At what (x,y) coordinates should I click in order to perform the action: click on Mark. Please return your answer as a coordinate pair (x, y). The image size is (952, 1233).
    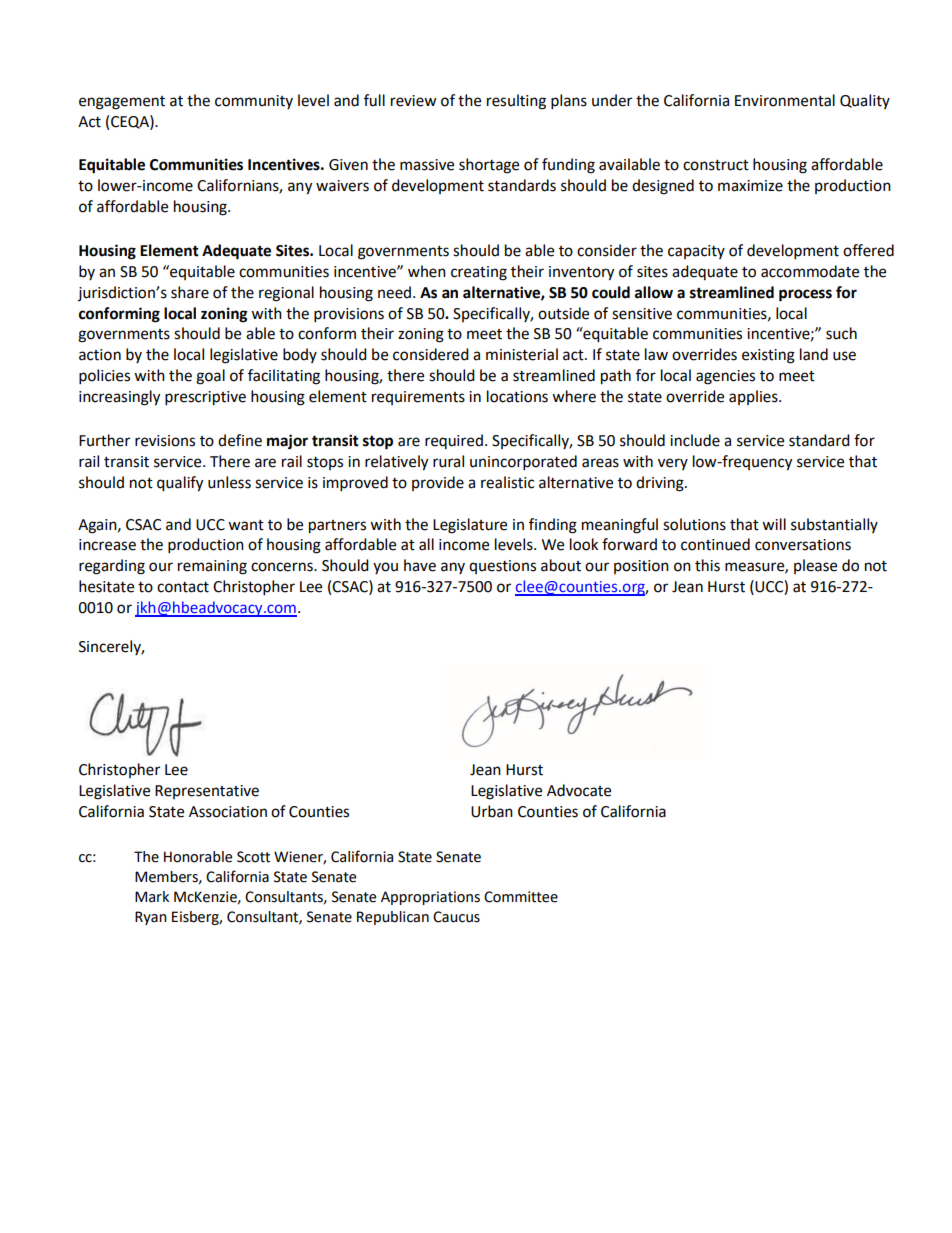
    Looking at the image, I should click on (152, 897).
